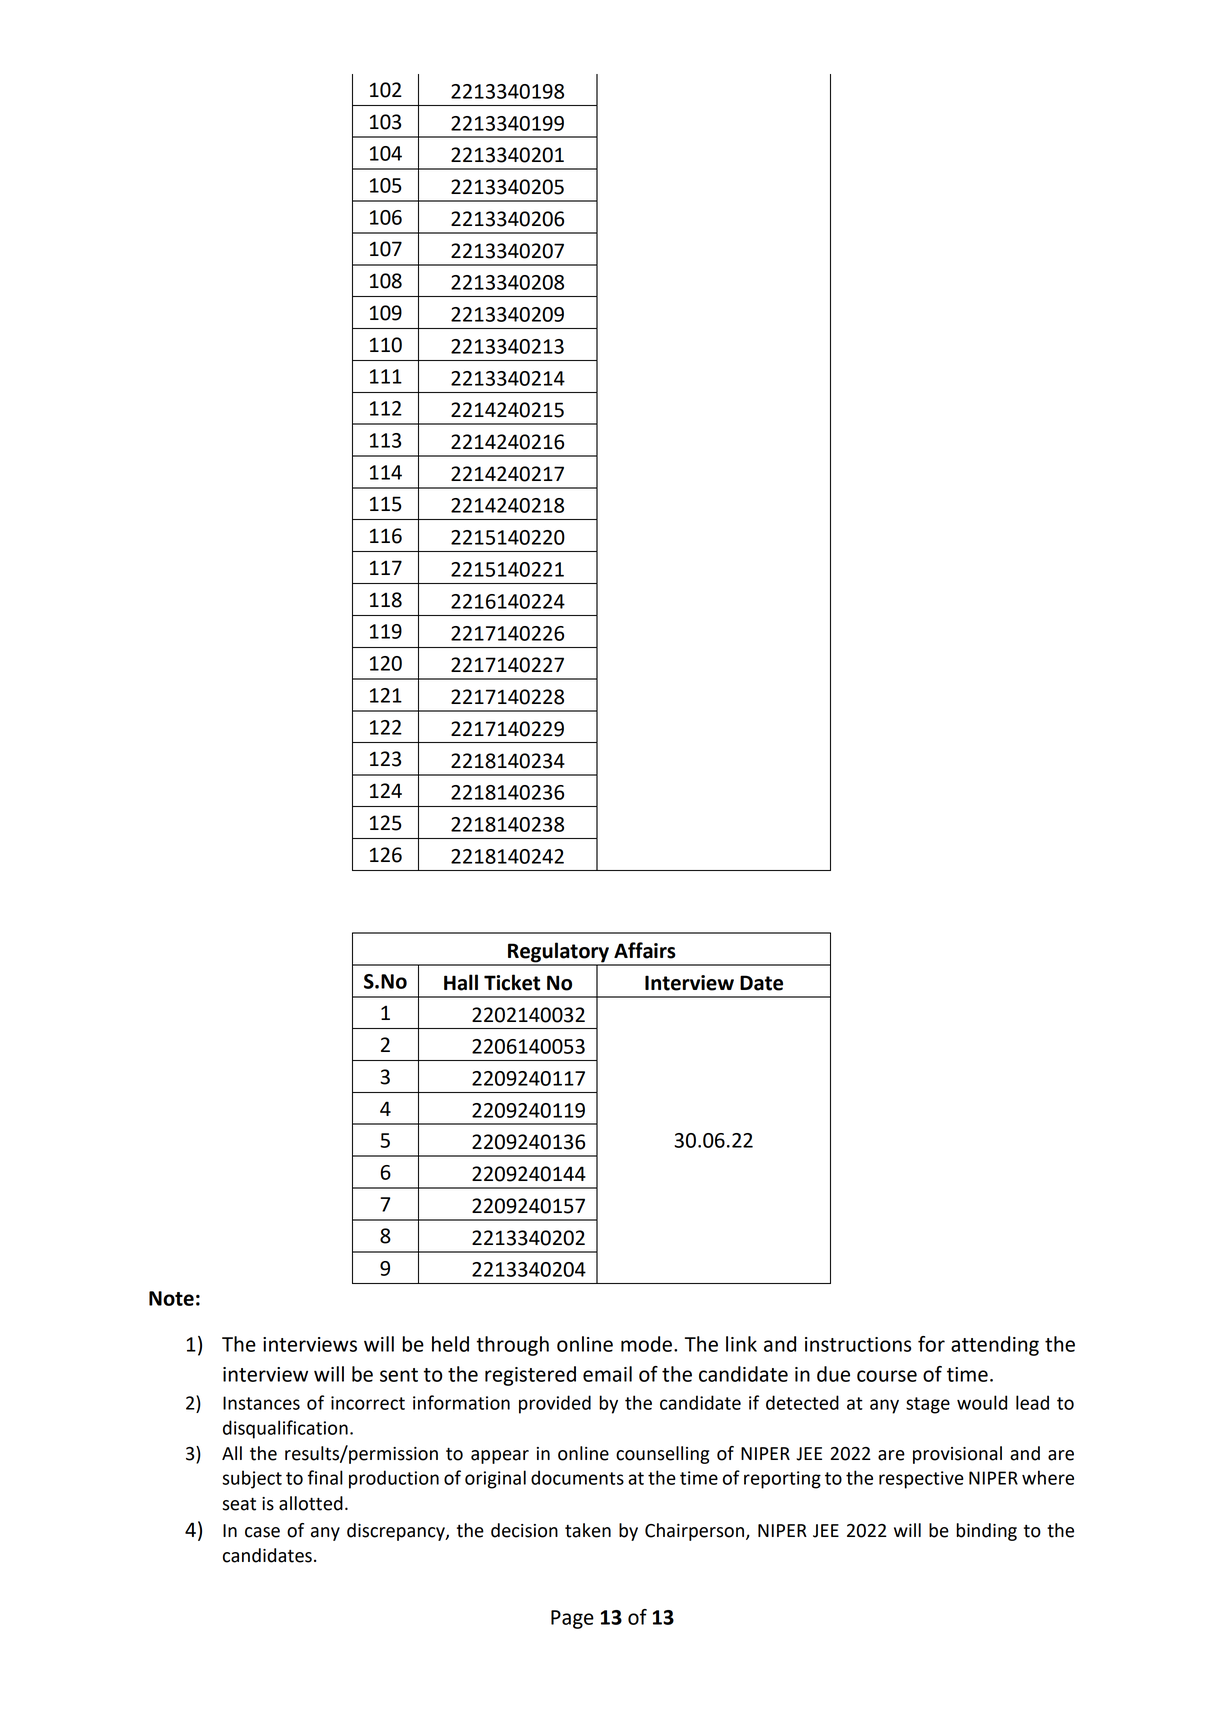 The image size is (1224, 1731). Describe the element at coordinates (171, 1298) in the screenshot. I see `Note` at that location.
